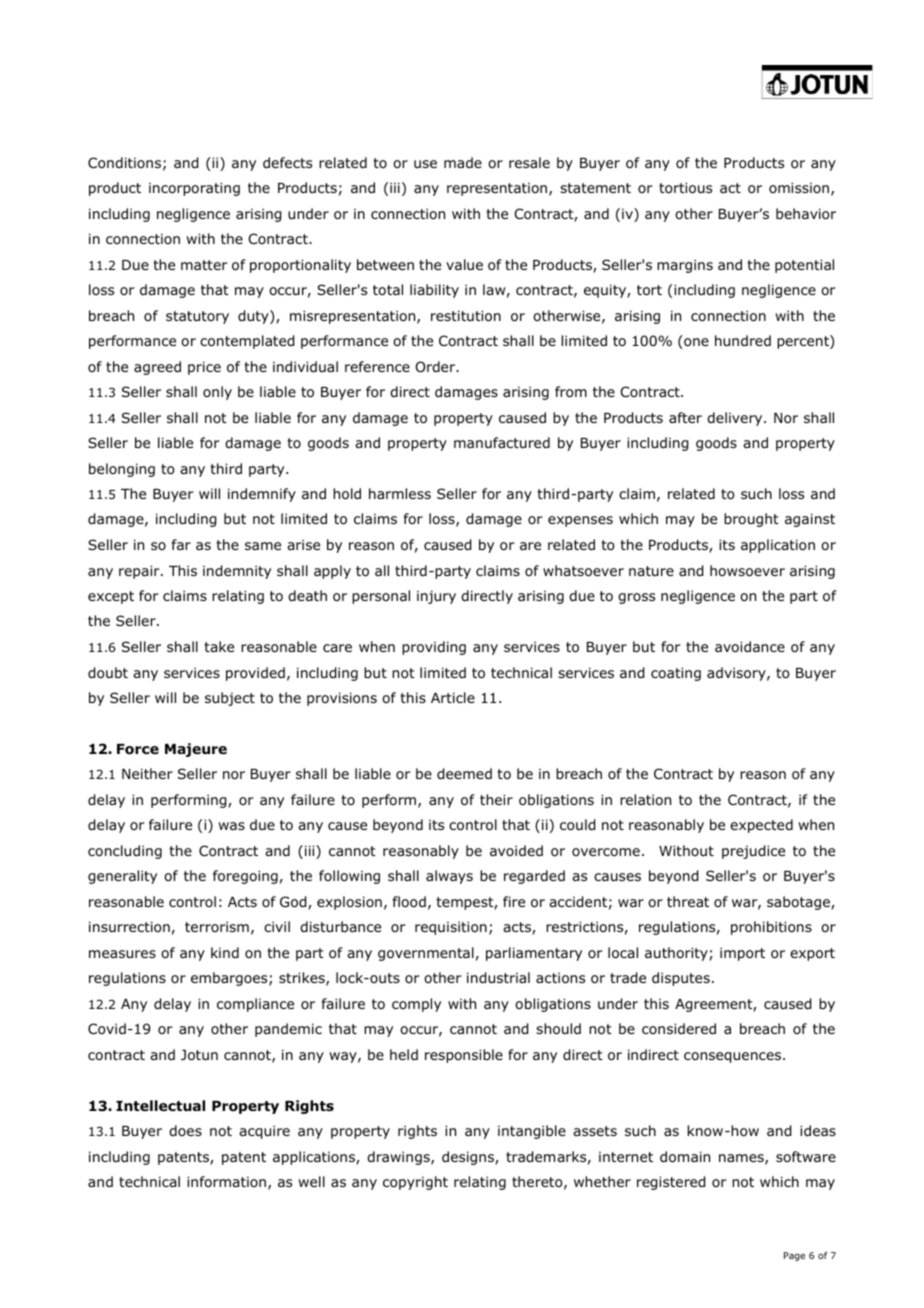 This screenshot has height=1308, width=924. I want to click on subject, so click(230, 699).
